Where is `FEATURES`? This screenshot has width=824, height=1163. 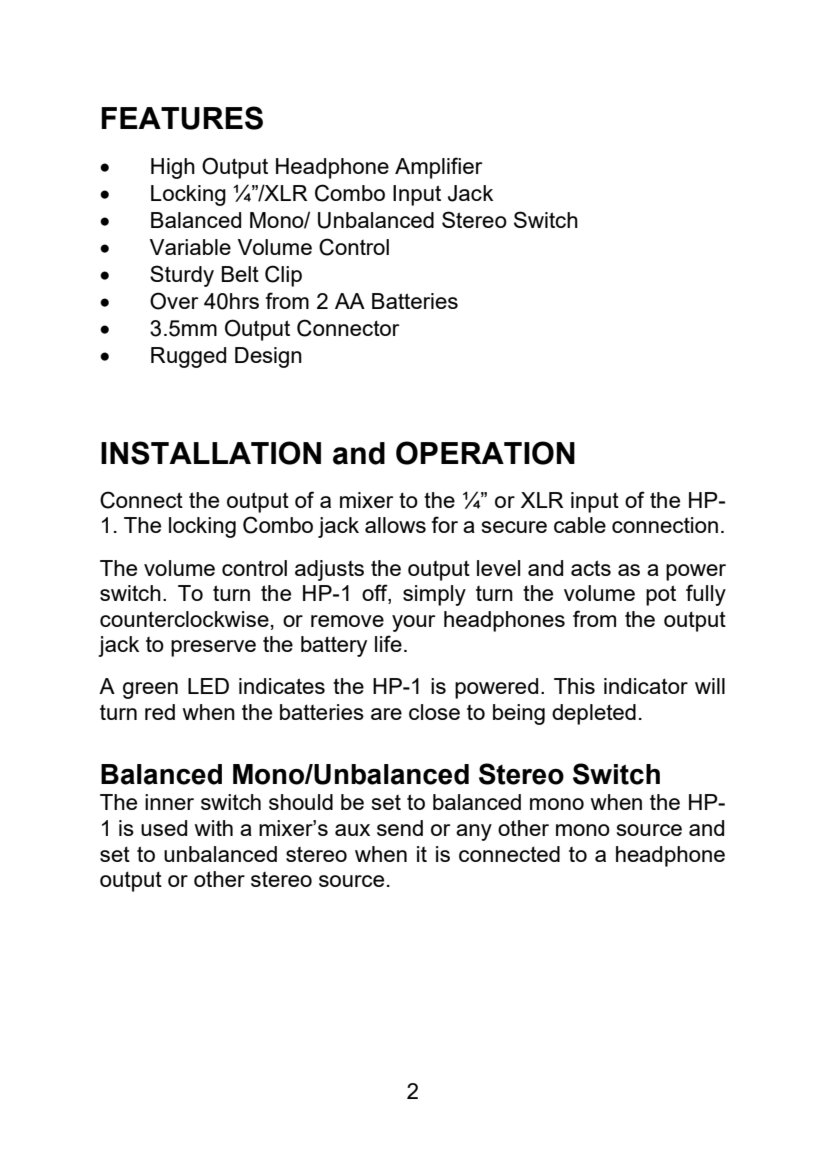
FEATURES is located at coordinates (182, 118).
